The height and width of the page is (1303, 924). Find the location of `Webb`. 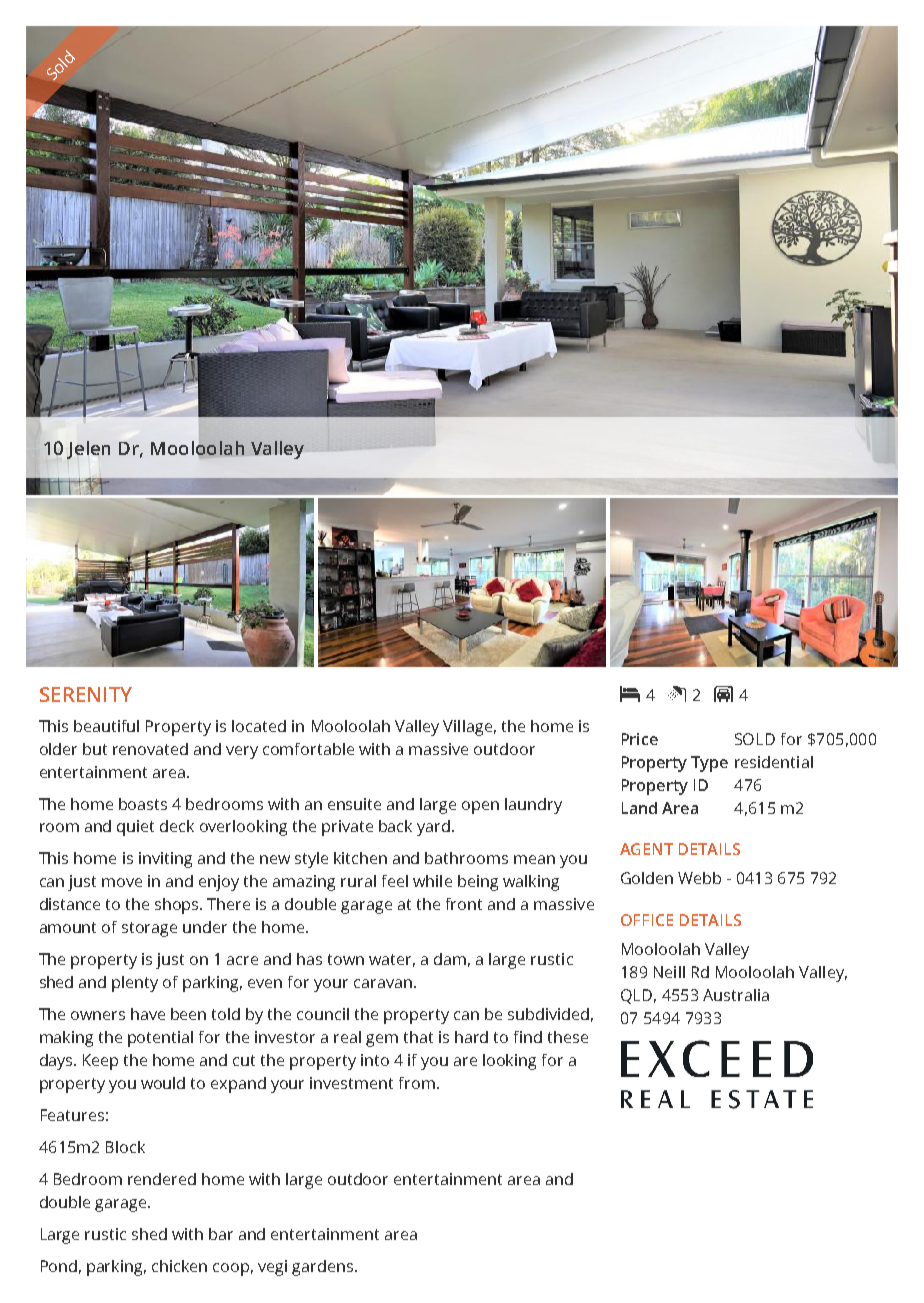

Webb is located at coordinates (699, 878).
